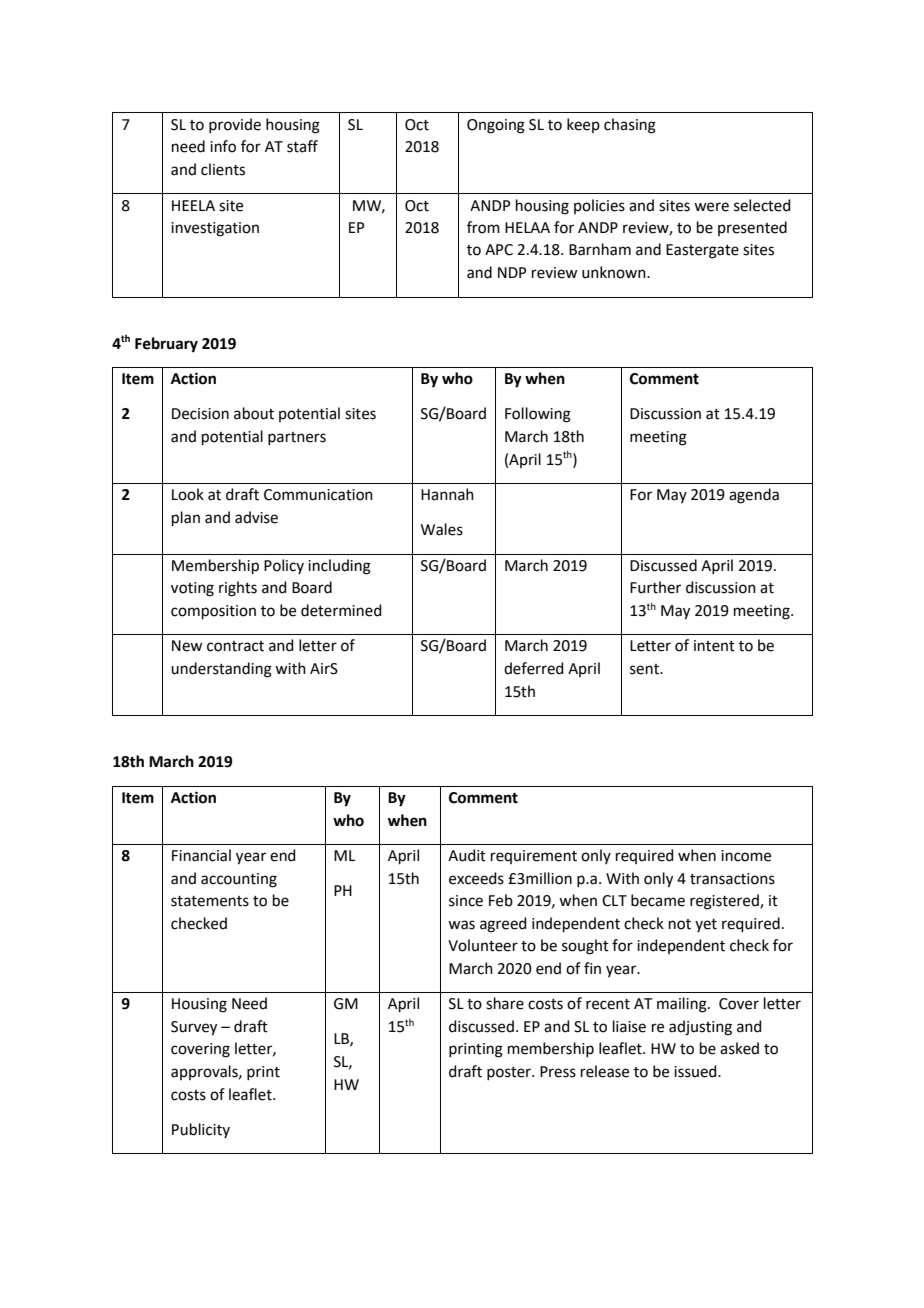 This screenshot has height=1308, width=924. Describe the element at coordinates (510, 1073) in the screenshot. I see `poster` at that location.
